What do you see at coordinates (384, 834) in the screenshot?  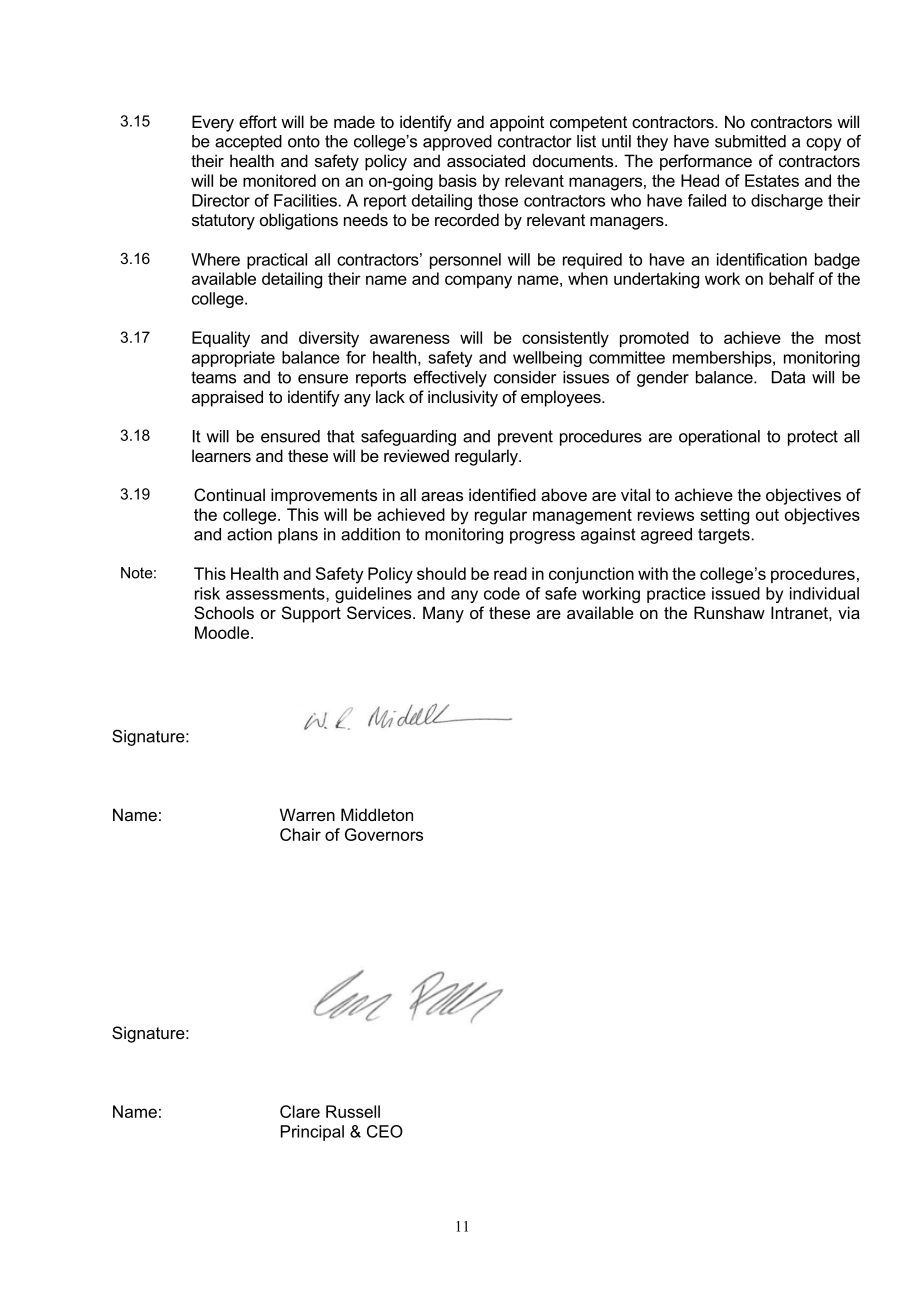 I see `Governors` at bounding box center [384, 834].
